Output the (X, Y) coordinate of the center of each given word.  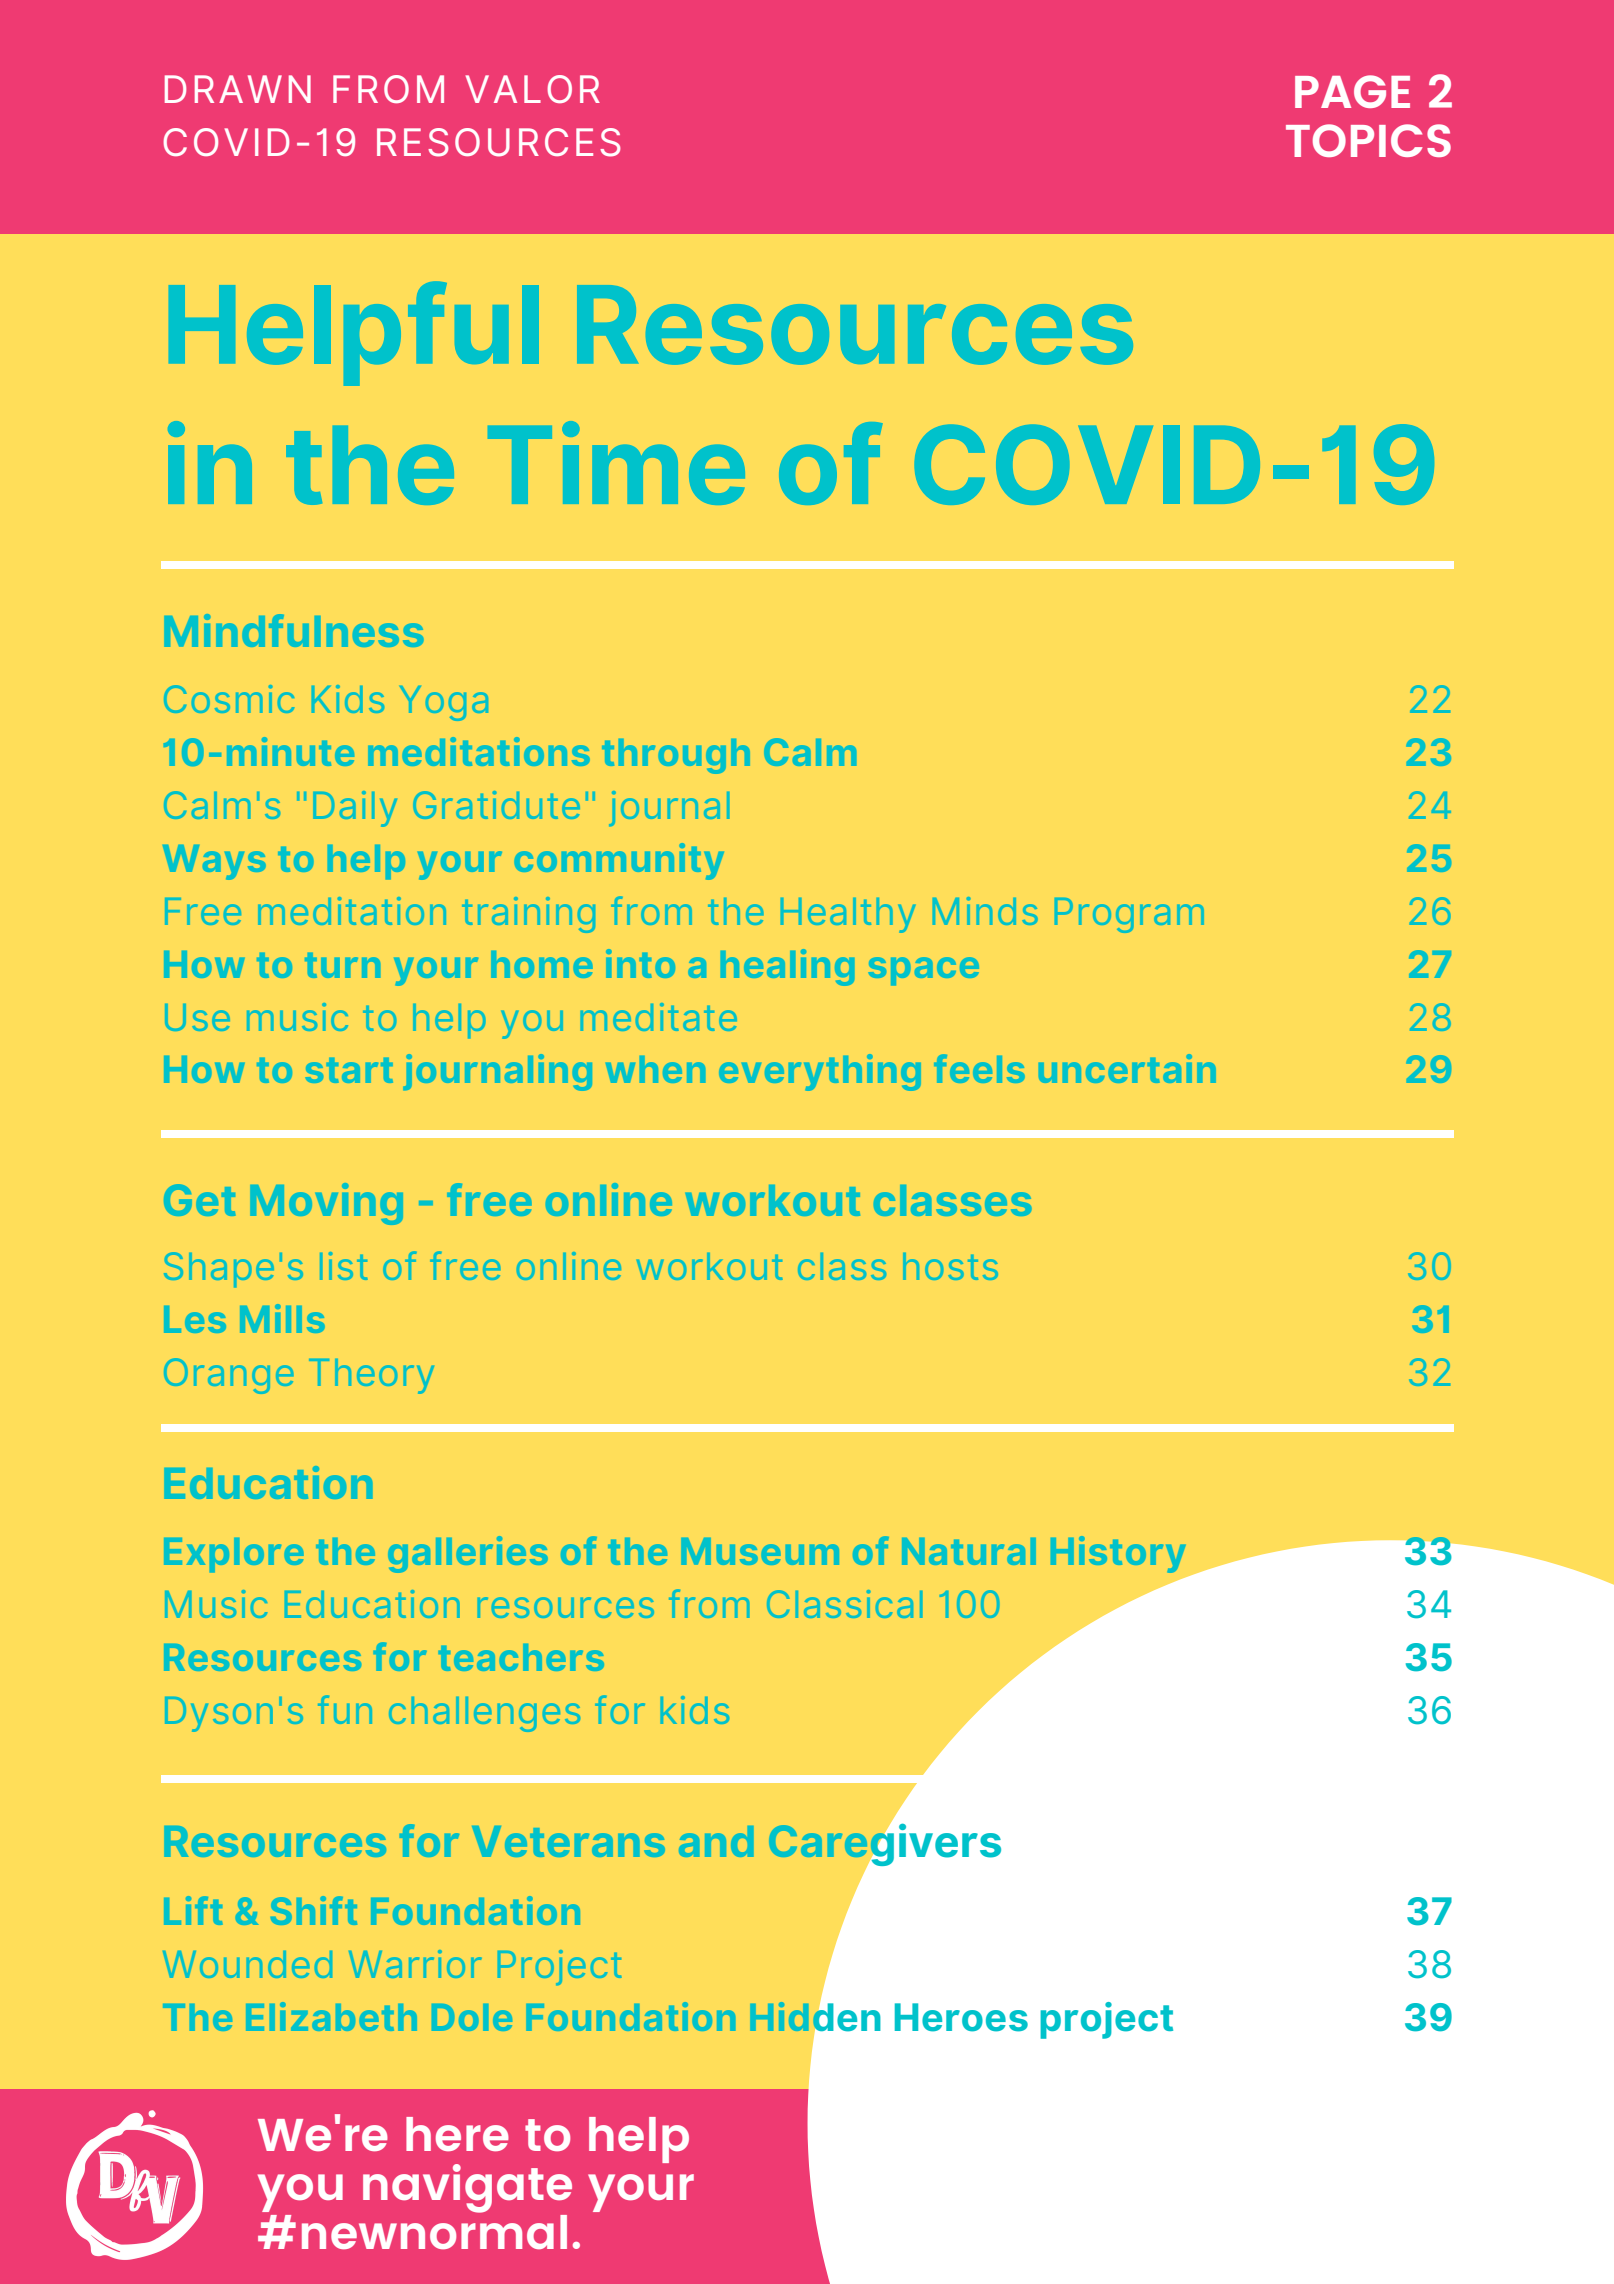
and (716, 1841)
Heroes (961, 2017)
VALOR (533, 89)
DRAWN (238, 89)
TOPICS (1368, 140)
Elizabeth (331, 2016)
